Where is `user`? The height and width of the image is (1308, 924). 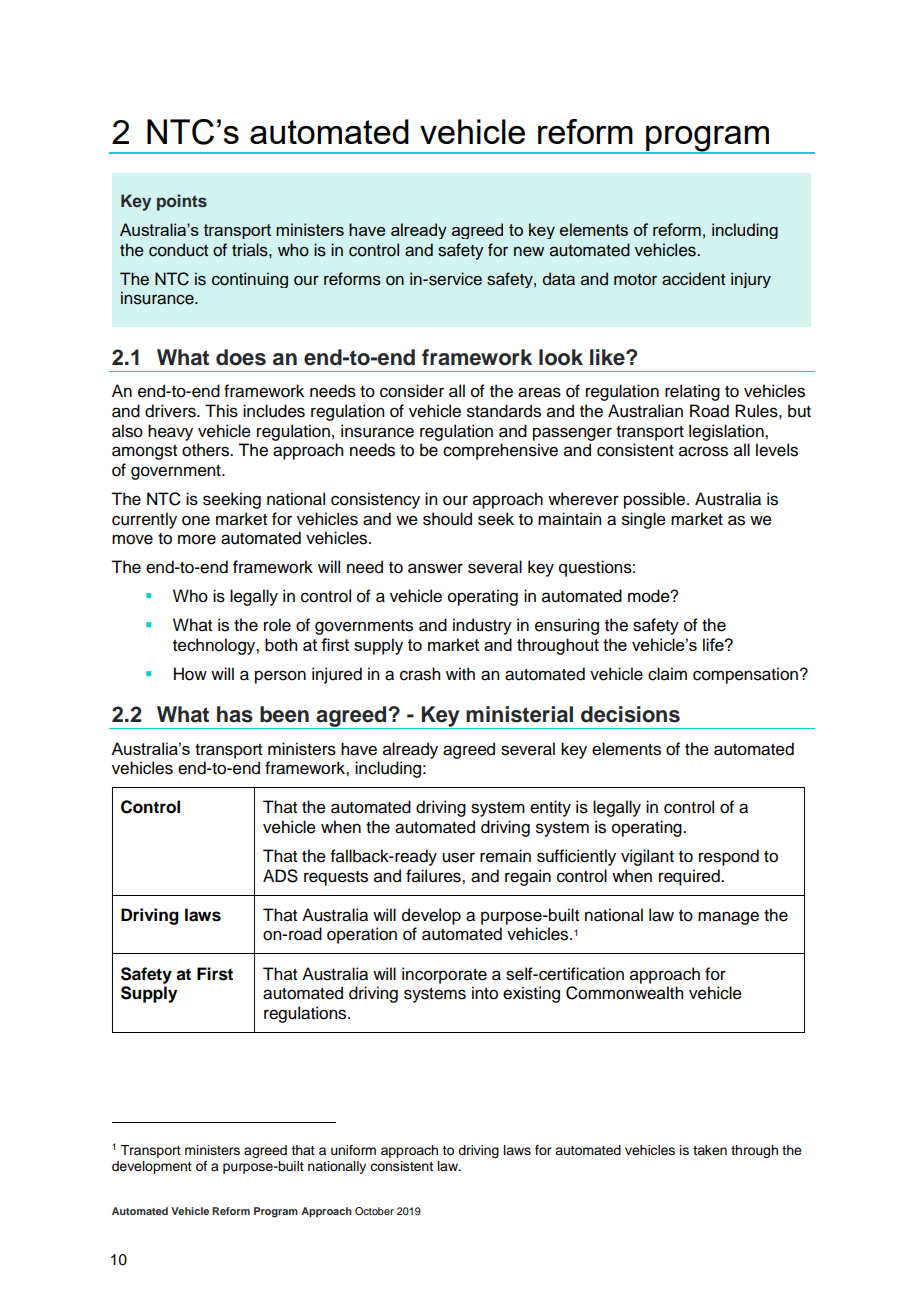 user is located at coordinates (458, 857).
